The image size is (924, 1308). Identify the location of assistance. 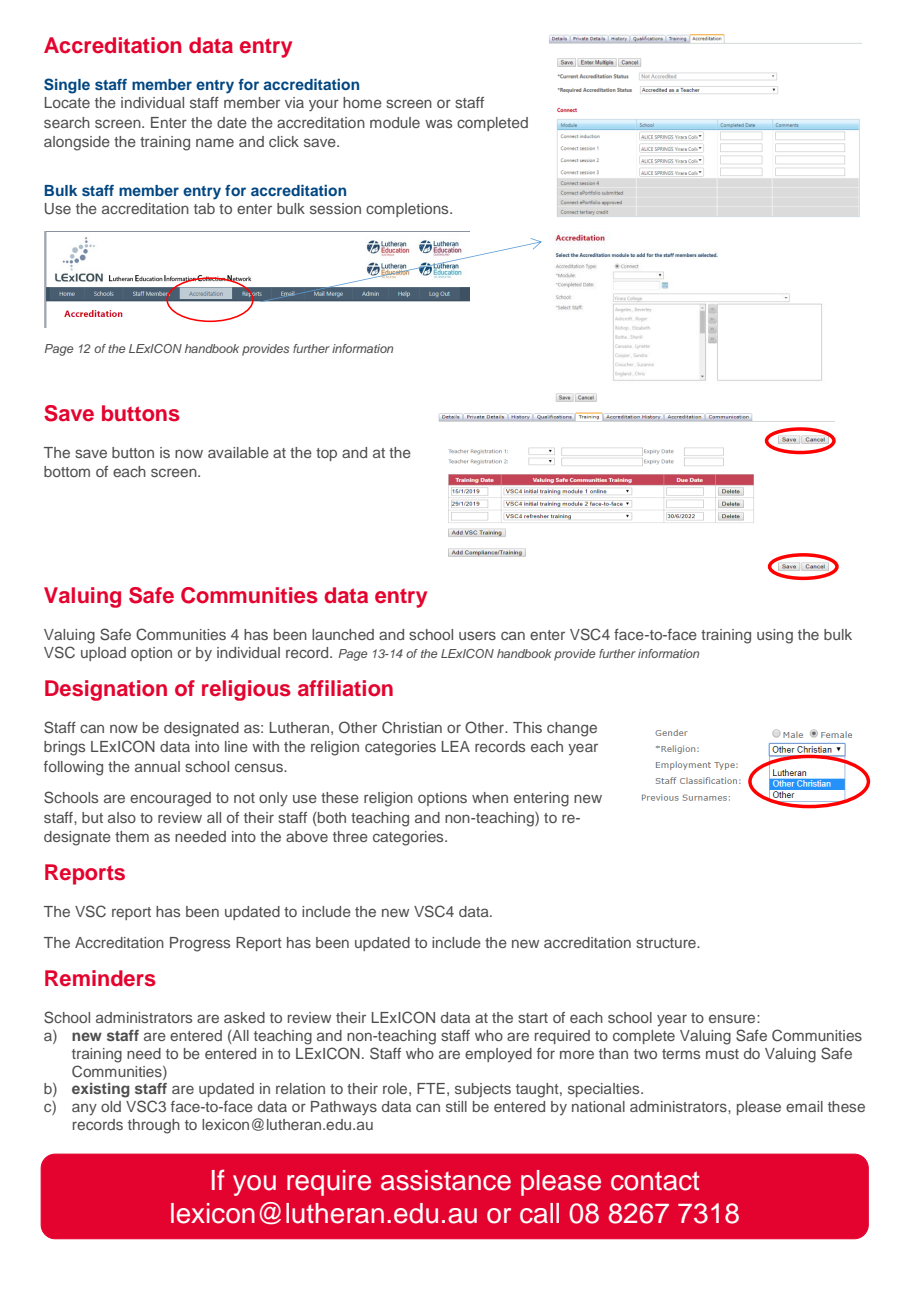
(446, 1180).
